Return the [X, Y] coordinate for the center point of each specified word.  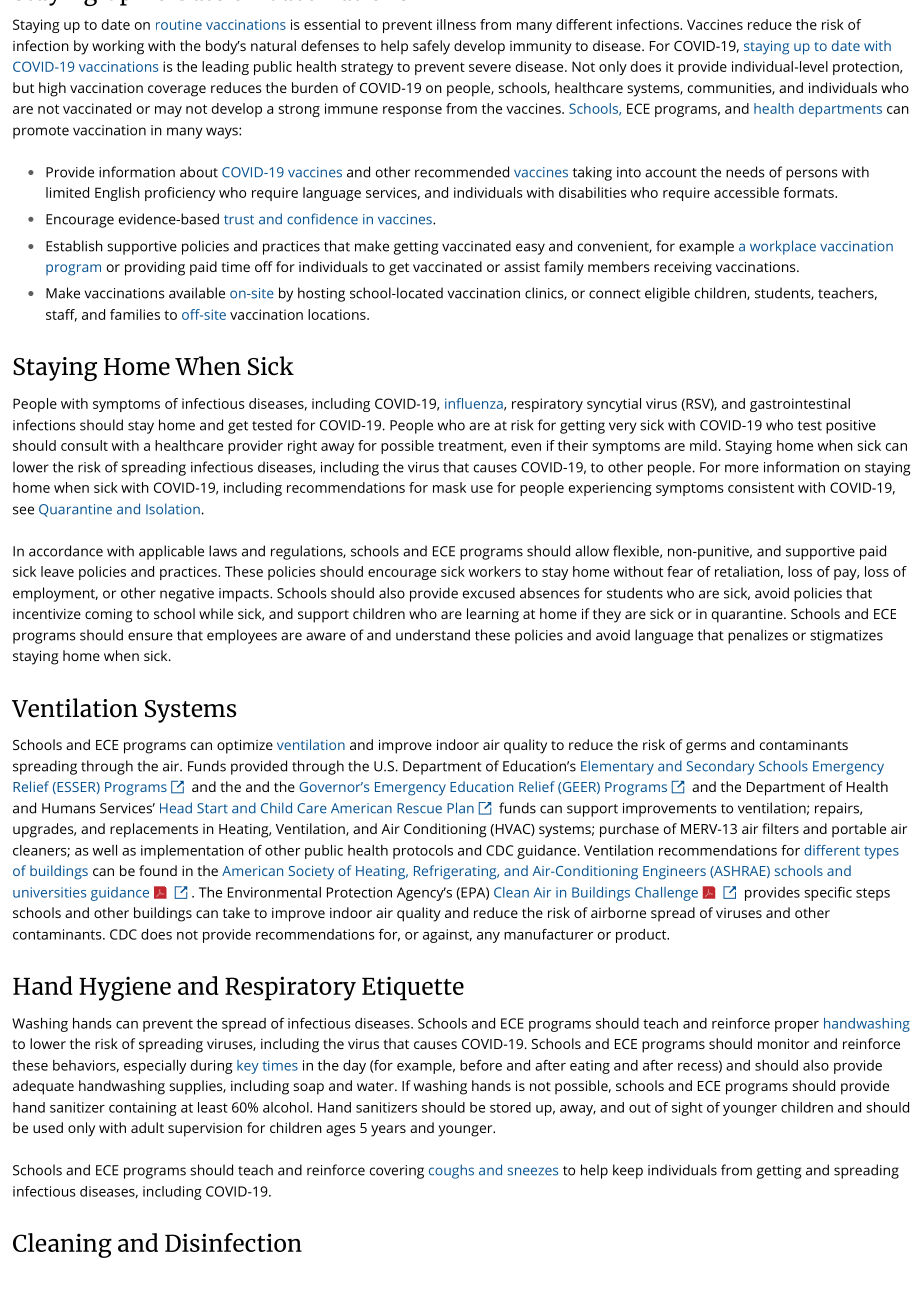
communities [730, 89]
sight [687, 1109]
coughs [451, 1171]
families [135, 314]
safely [431, 47]
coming [108, 616]
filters [780, 828]
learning [493, 615]
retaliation [747, 571]
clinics [545, 293]
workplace [783, 247]
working [118, 47]
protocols [423, 852]
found [158, 870]
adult [147, 1127]
